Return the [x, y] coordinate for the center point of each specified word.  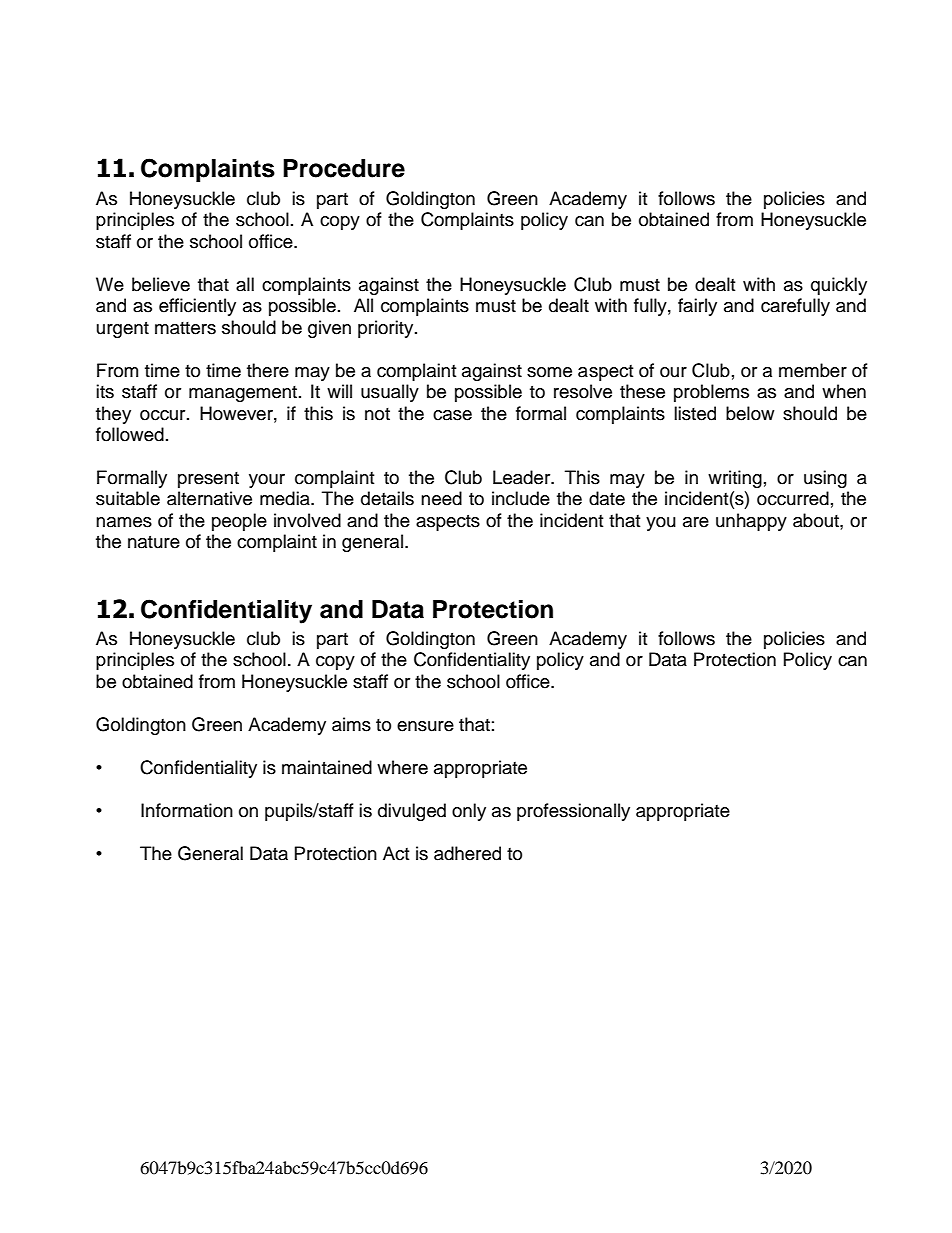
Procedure [344, 168]
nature [154, 542]
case [452, 415]
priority [387, 329]
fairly [697, 307]
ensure [425, 726]
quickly [839, 286]
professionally [573, 812]
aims [351, 724]
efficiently [197, 307]
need [441, 498]
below [750, 413]
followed [130, 434]
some [549, 372]
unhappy [751, 522]
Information [187, 810]
